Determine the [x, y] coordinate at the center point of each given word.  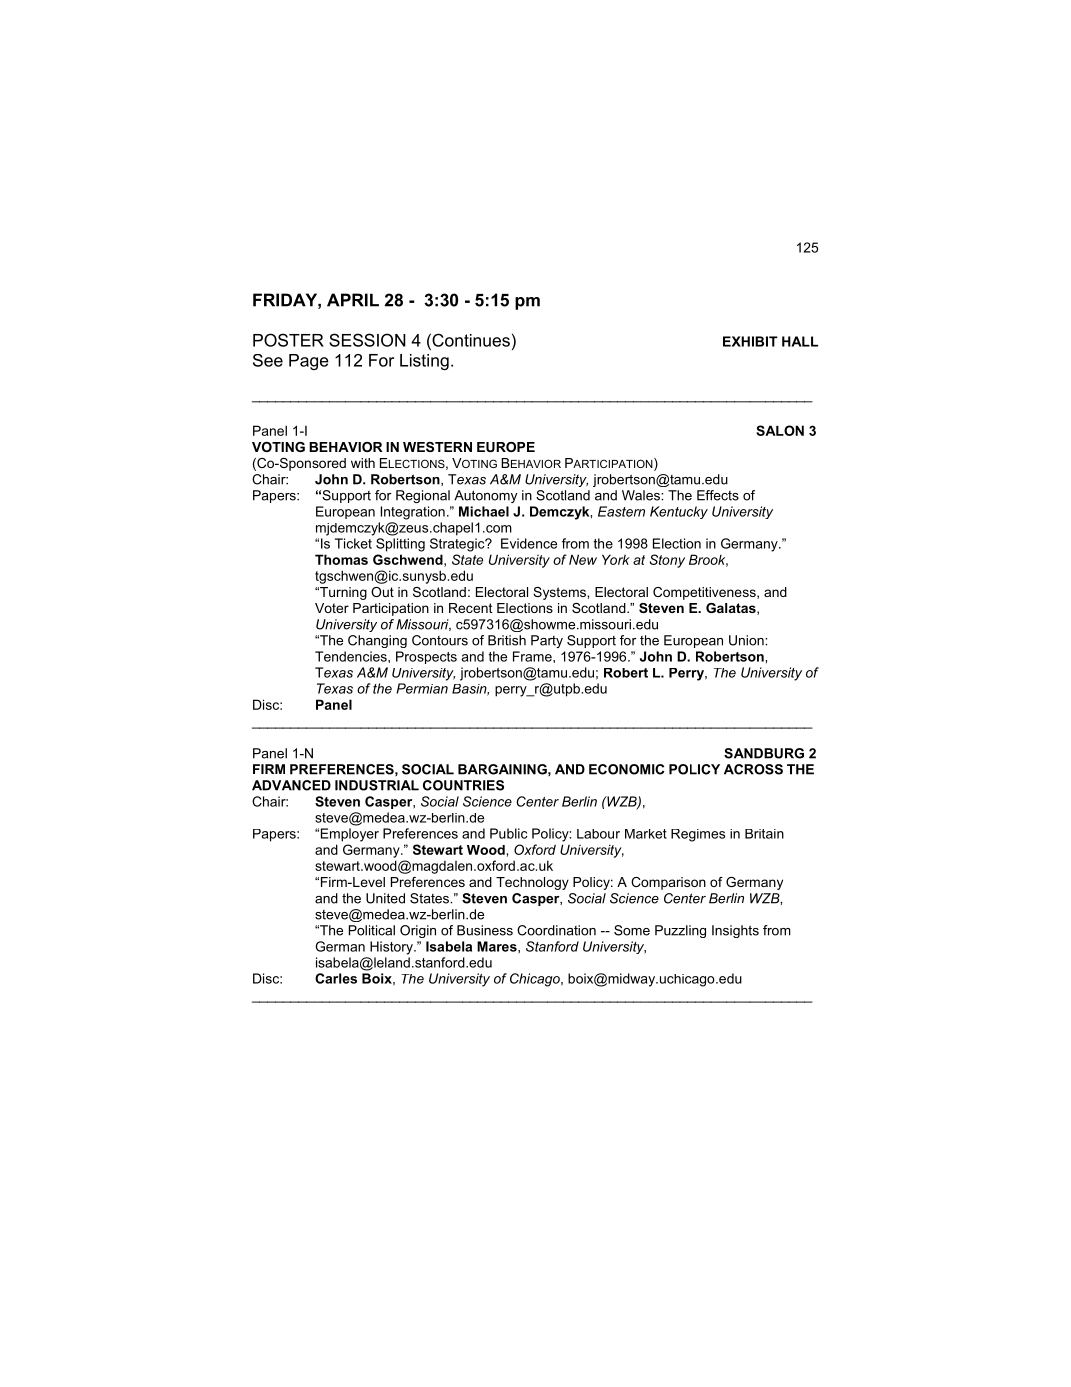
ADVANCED [291, 785]
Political [372, 930]
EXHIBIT [750, 341]
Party [547, 641]
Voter [332, 608]
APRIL [353, 300]
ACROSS [753, 769]
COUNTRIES [463, 785]
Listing [424, 362]
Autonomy [485, 496]
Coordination [556, 930]
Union [747, 640]
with [363, 463]
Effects [718, 495]
